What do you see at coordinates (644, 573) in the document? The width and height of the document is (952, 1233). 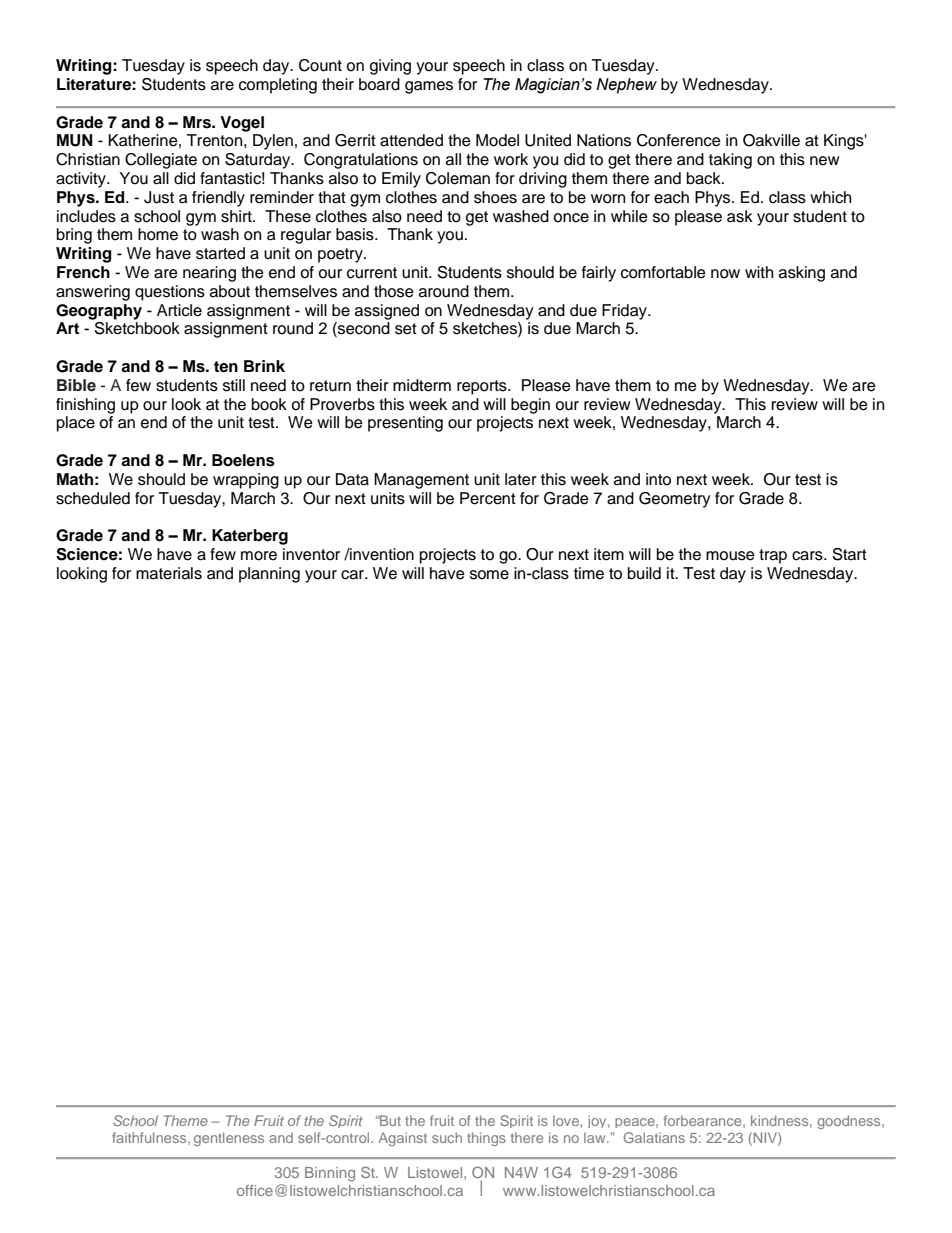 I see `build` at bounding box center [644, 573].
